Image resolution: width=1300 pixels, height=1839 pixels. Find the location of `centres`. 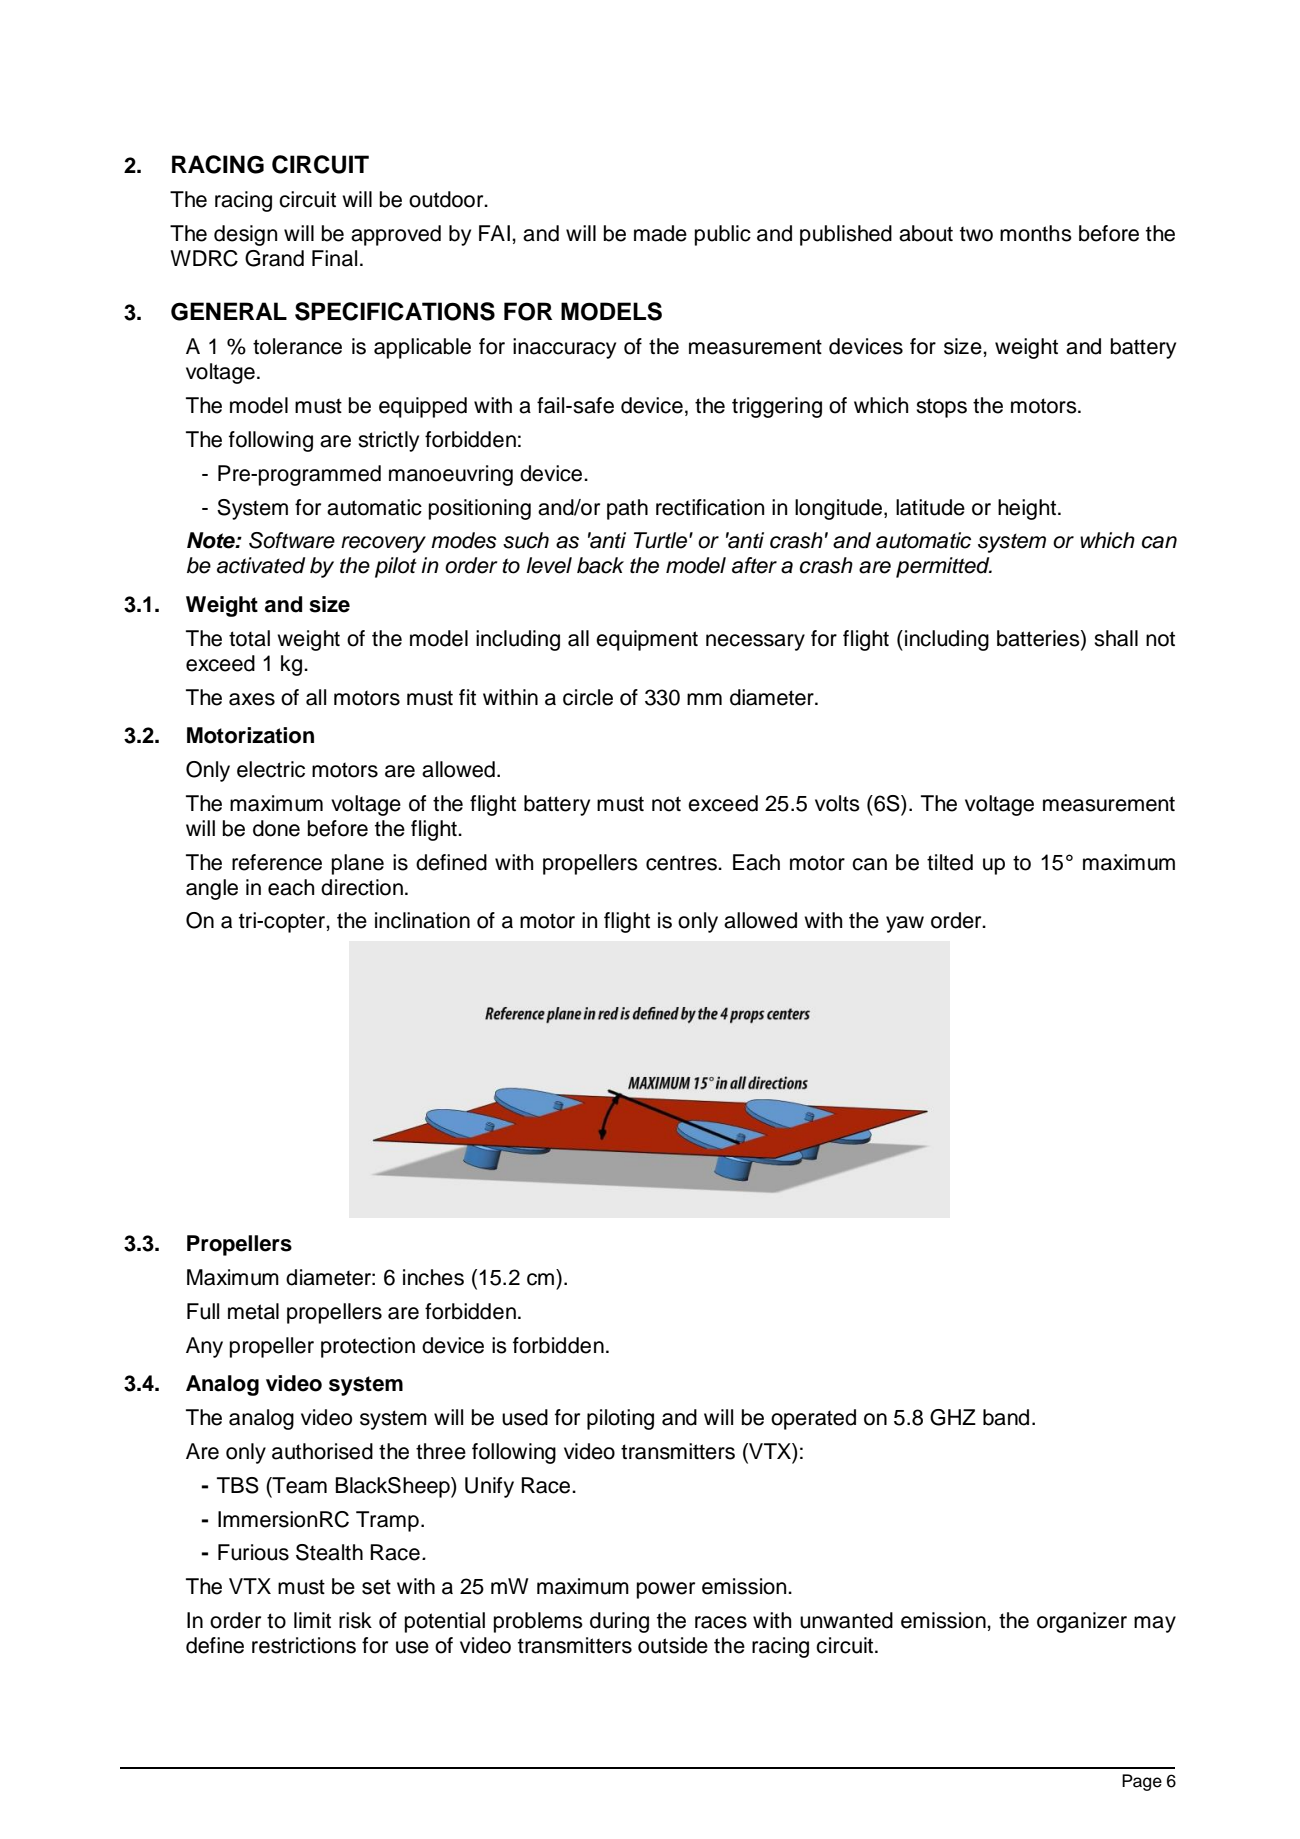

centres is located at coordinates (683, 863).
